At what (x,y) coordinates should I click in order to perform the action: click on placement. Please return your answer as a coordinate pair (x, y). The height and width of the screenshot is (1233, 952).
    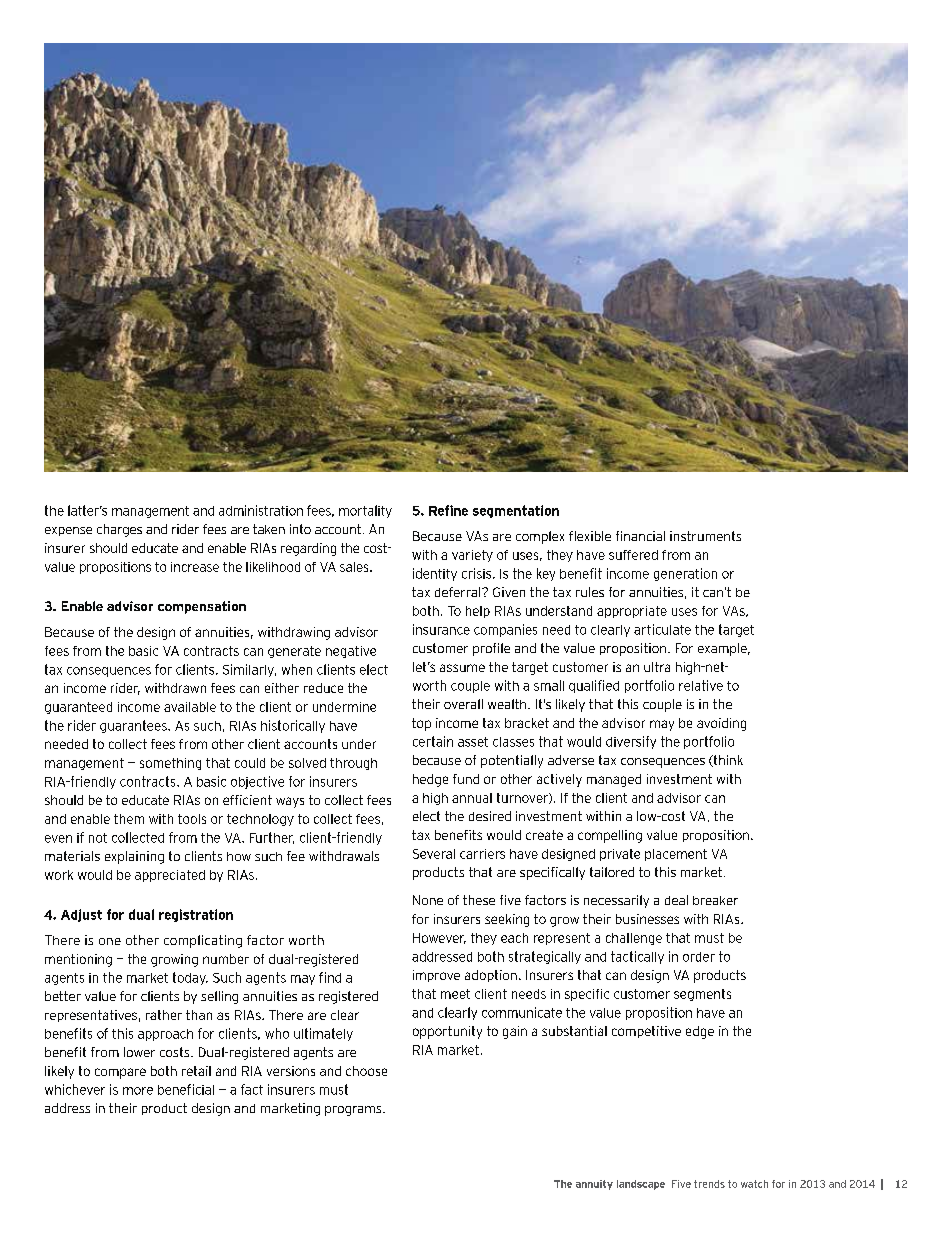
    Looking at the image, I should click on (676, 855).
